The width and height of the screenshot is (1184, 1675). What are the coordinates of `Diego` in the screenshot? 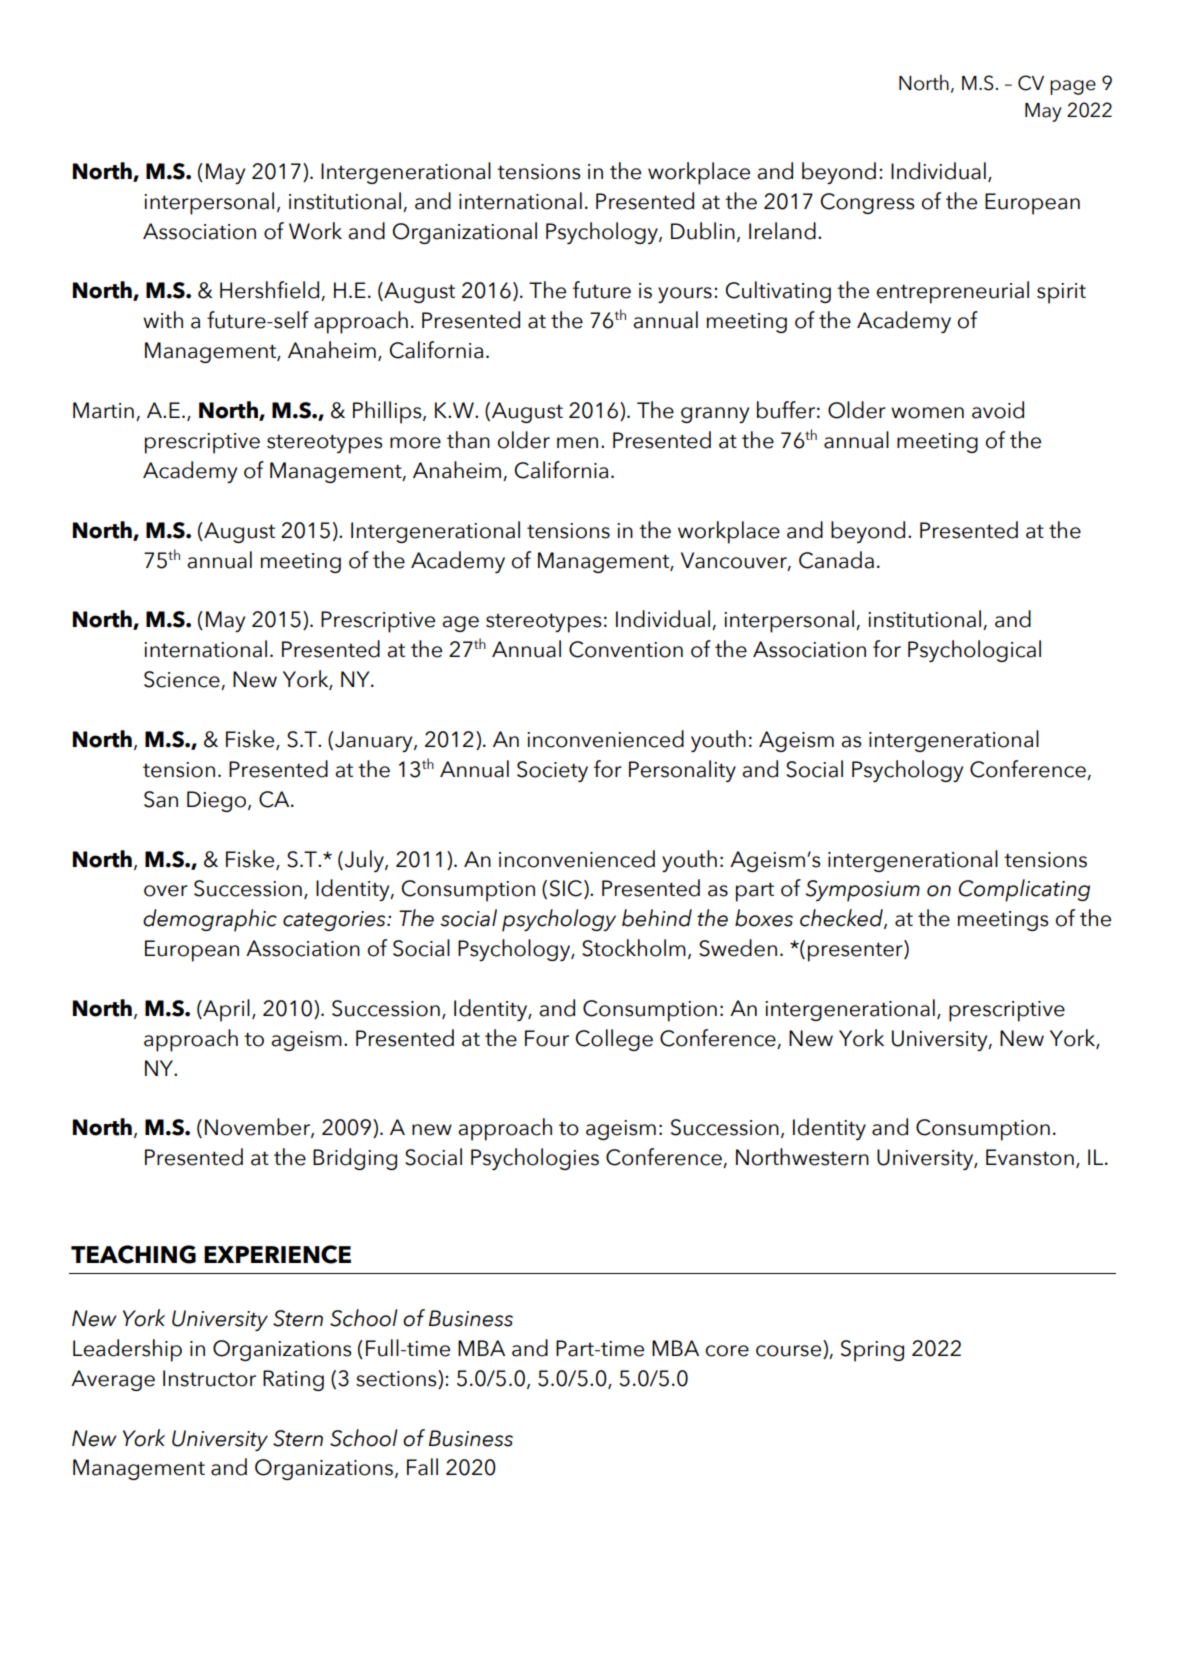 It's located at (218, 801).
